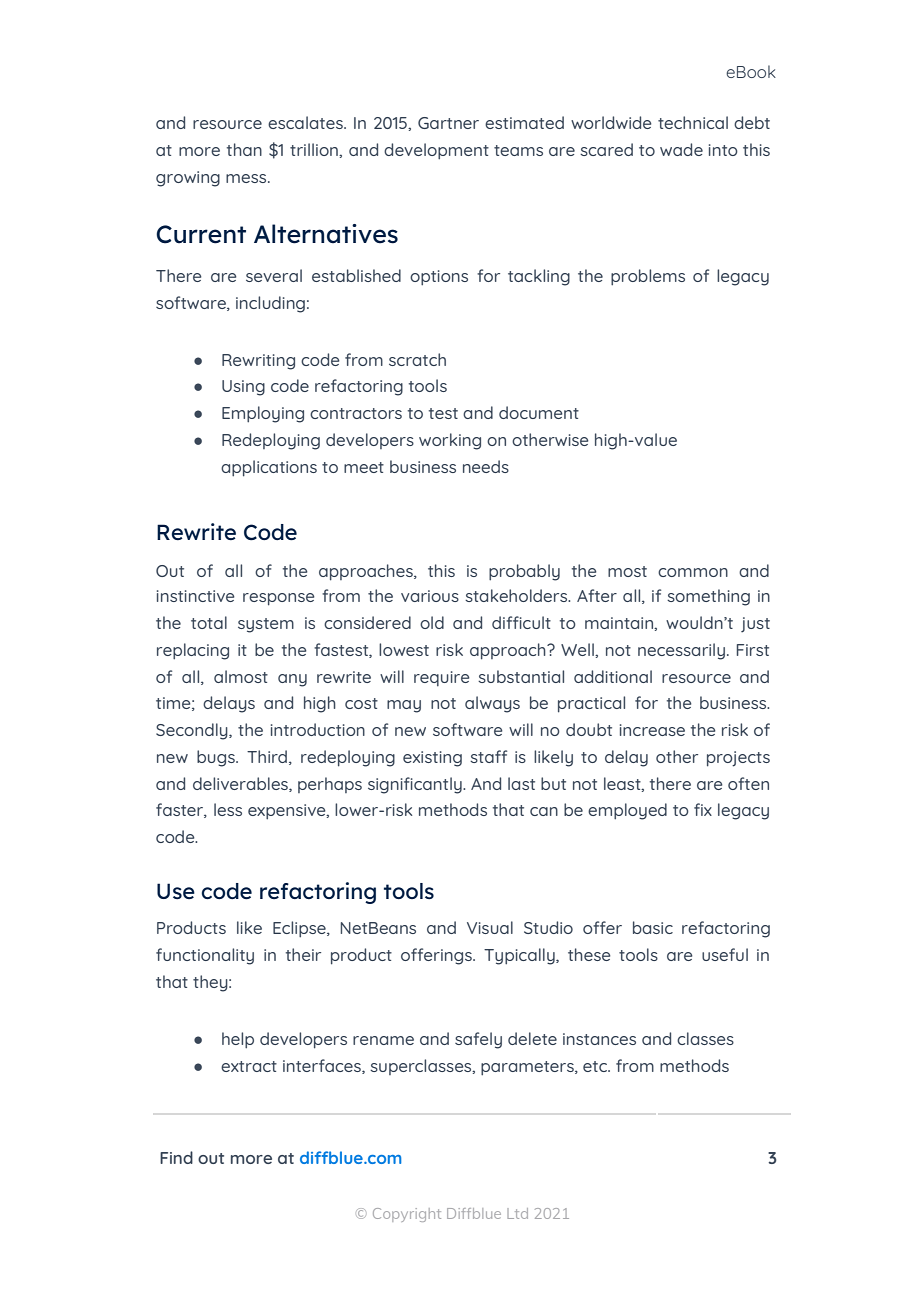 The width and height of the screenshot is (924, 1308). Describe the element at coordinates (430, 596) in the screenshot. I see `various` at that location.
